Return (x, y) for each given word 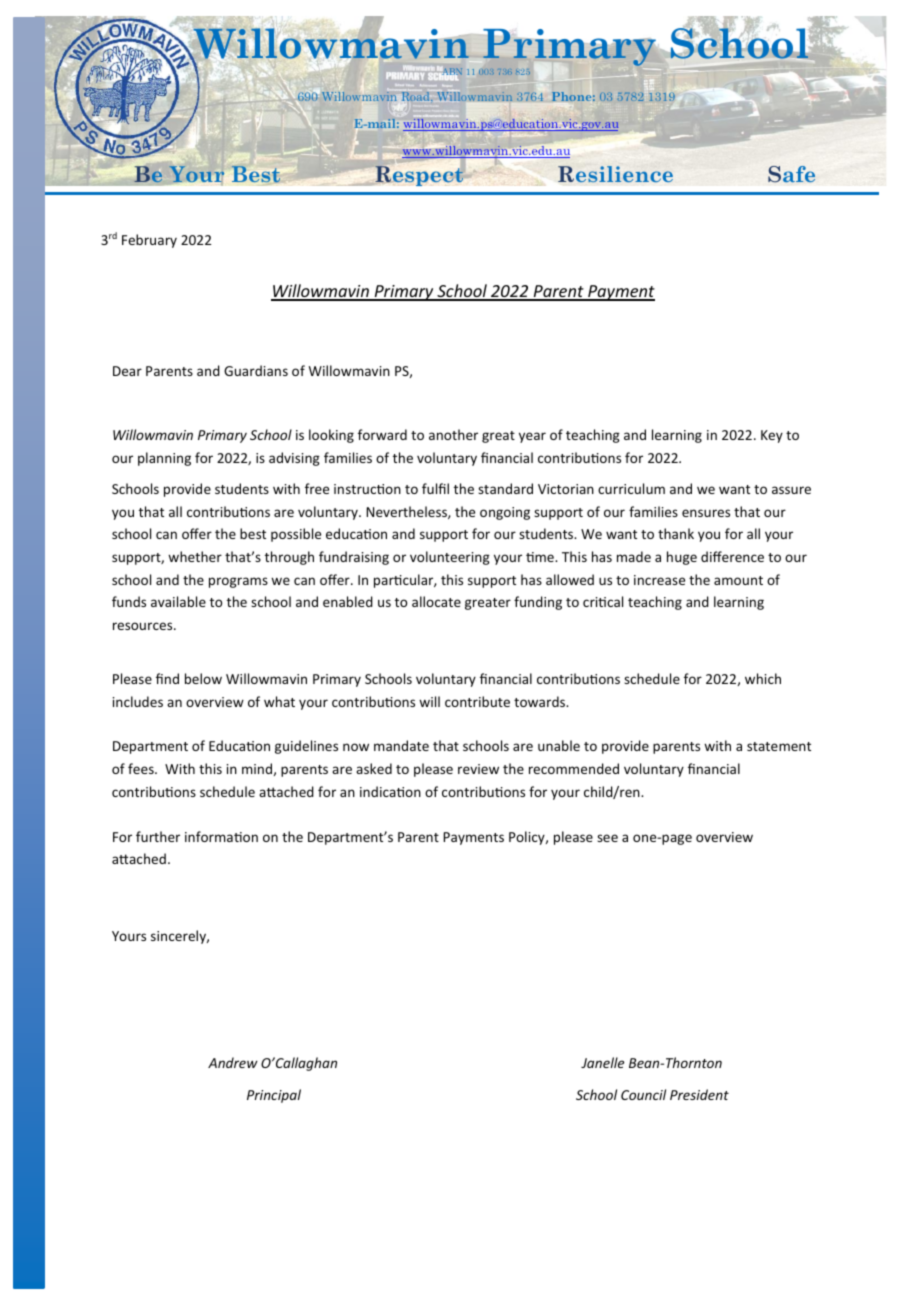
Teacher (479, 130)
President (699, 1094)
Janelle (602, 1062)
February (149, 241)
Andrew (233, 1062)
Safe (791, 174)
